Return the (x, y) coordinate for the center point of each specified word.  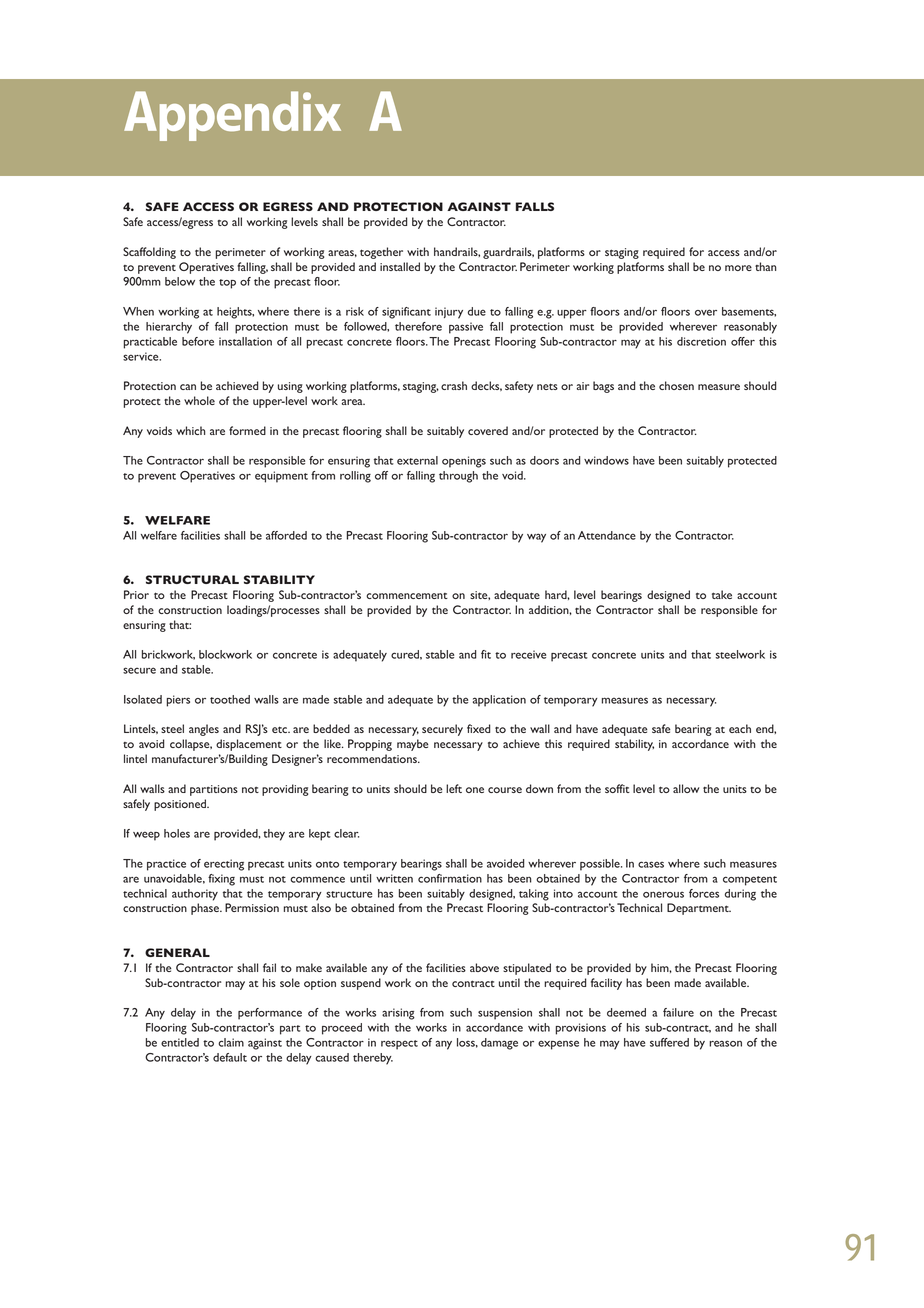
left (454, 788)
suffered (669, 1042)
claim (231, 1042)
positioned (181, 805)
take (722, 594)
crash (454, 385)
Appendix (232, 116)
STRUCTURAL (192, 579)
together (381, 253)
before (198, 341)
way (536, 538)
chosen (676, 385)
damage (499, 1044)
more (738, 268)
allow (686, 788)
